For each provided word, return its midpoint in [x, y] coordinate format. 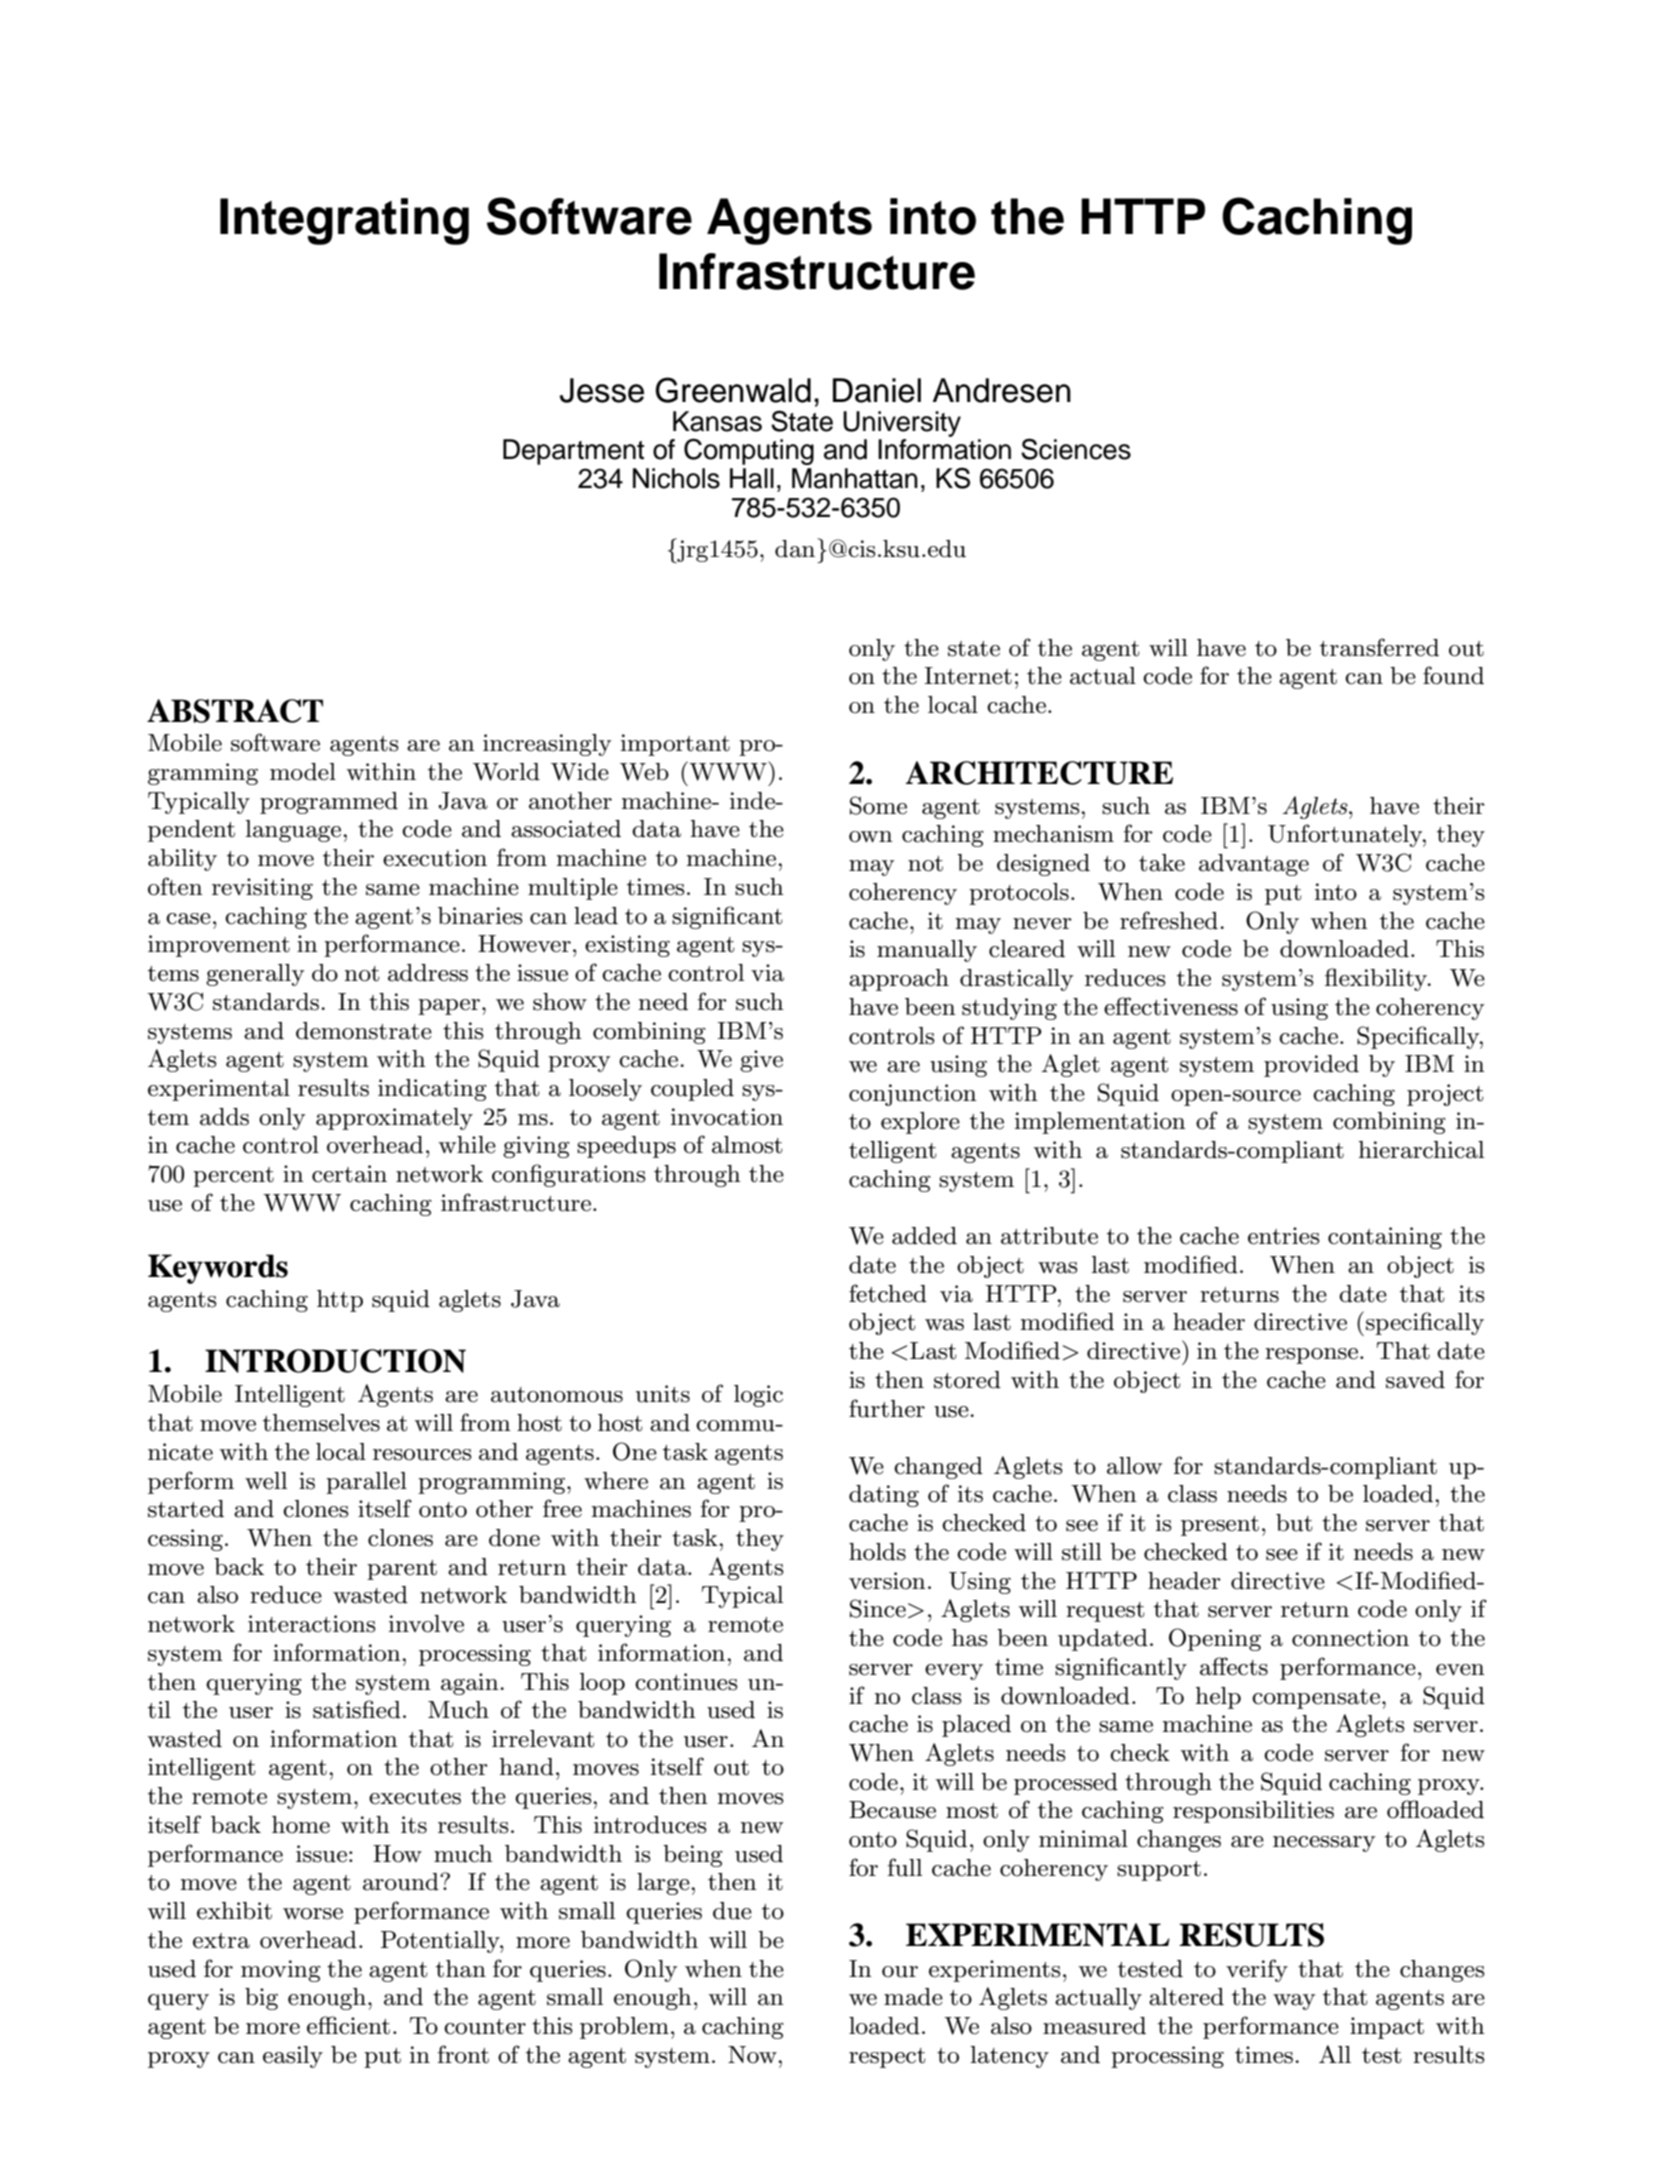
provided [1311, 1066]
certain [349, 1174]
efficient [348, 2025]
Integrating [344, 221]
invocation [727, 1117]
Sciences [1076, 449]
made [913, 1997]
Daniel [877, 390]
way [1294, 2002]
